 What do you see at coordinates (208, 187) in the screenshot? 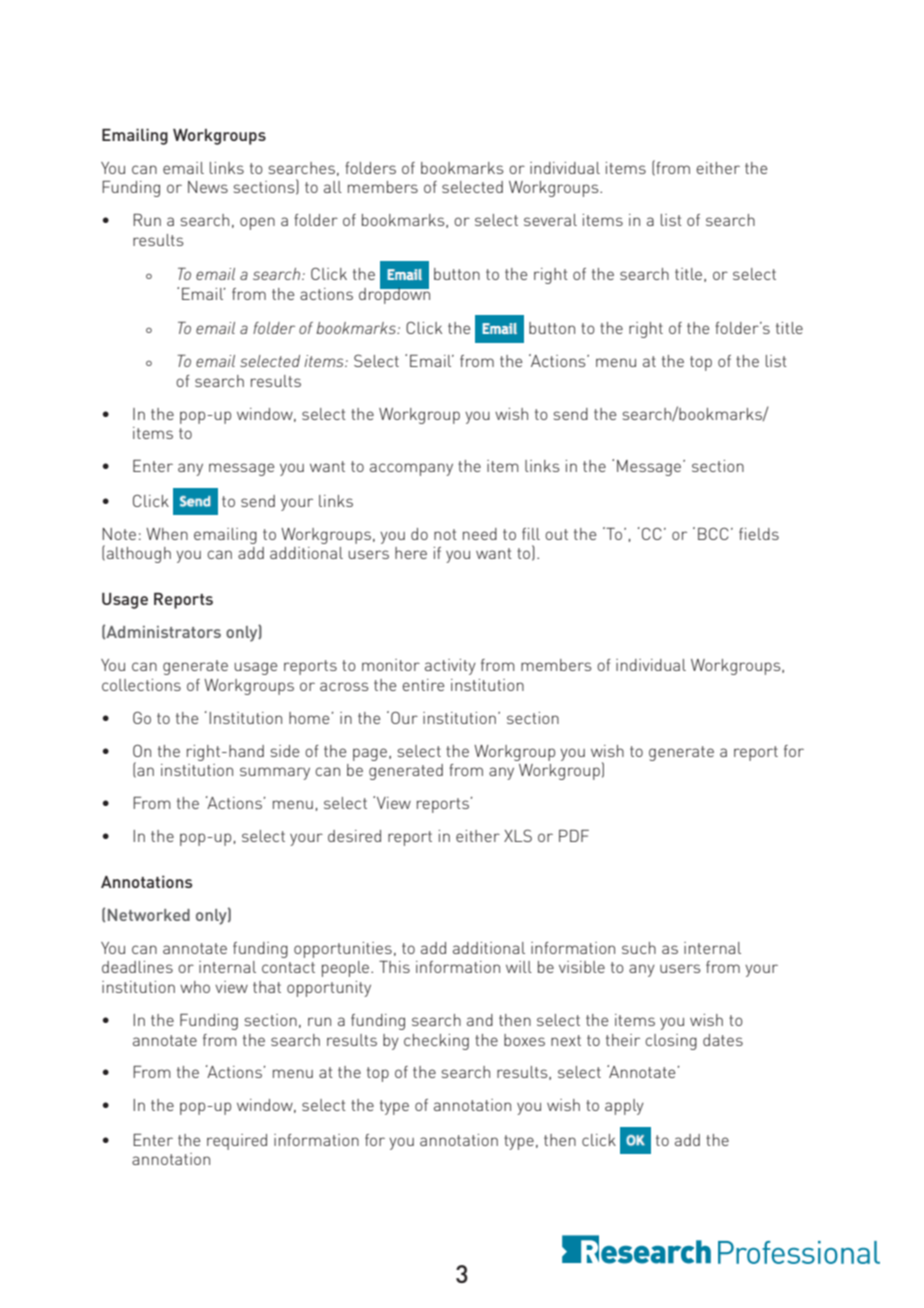
I see `News` at bounding box center [208, 187].
